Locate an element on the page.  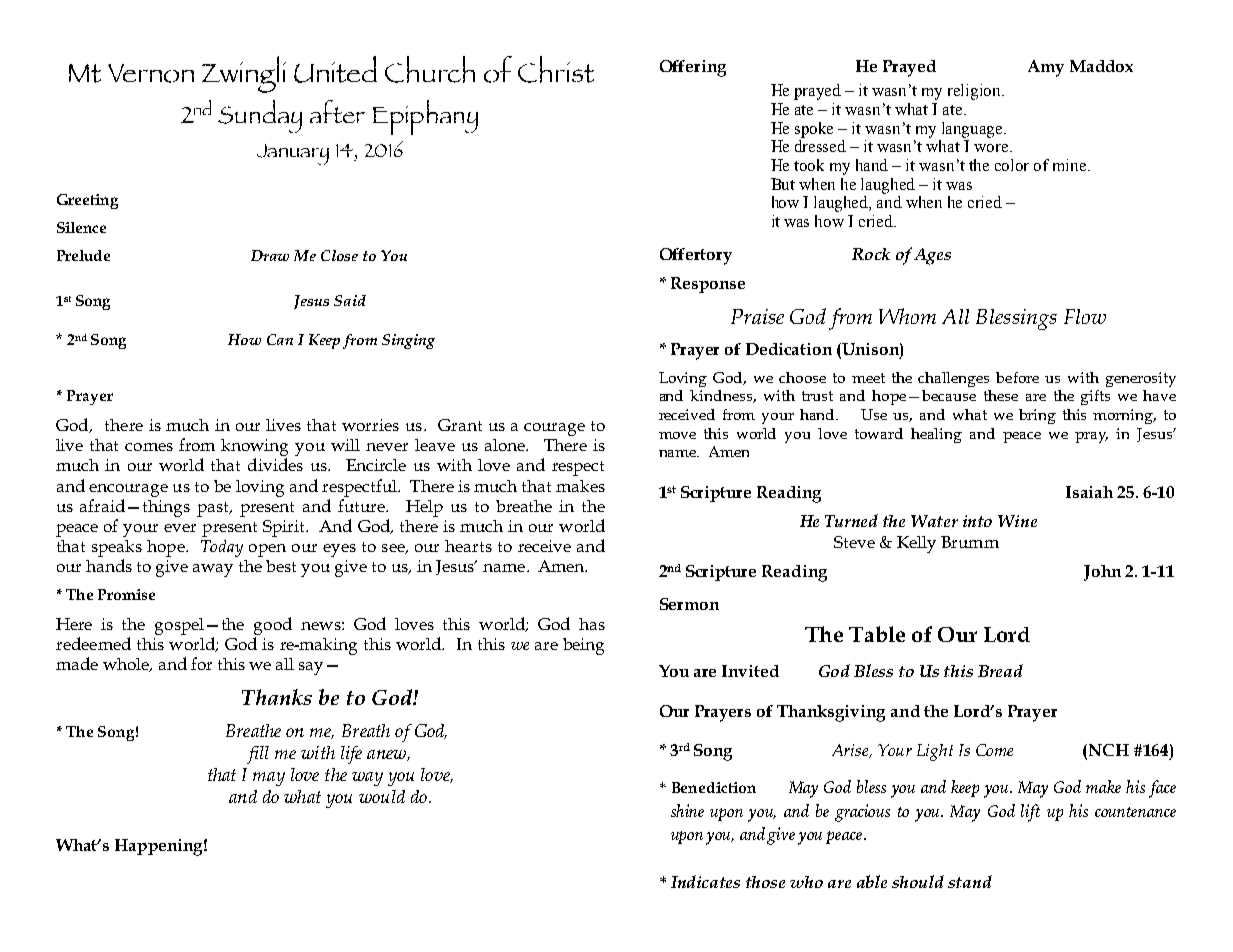
Response is located at coordinates (708, 285).
